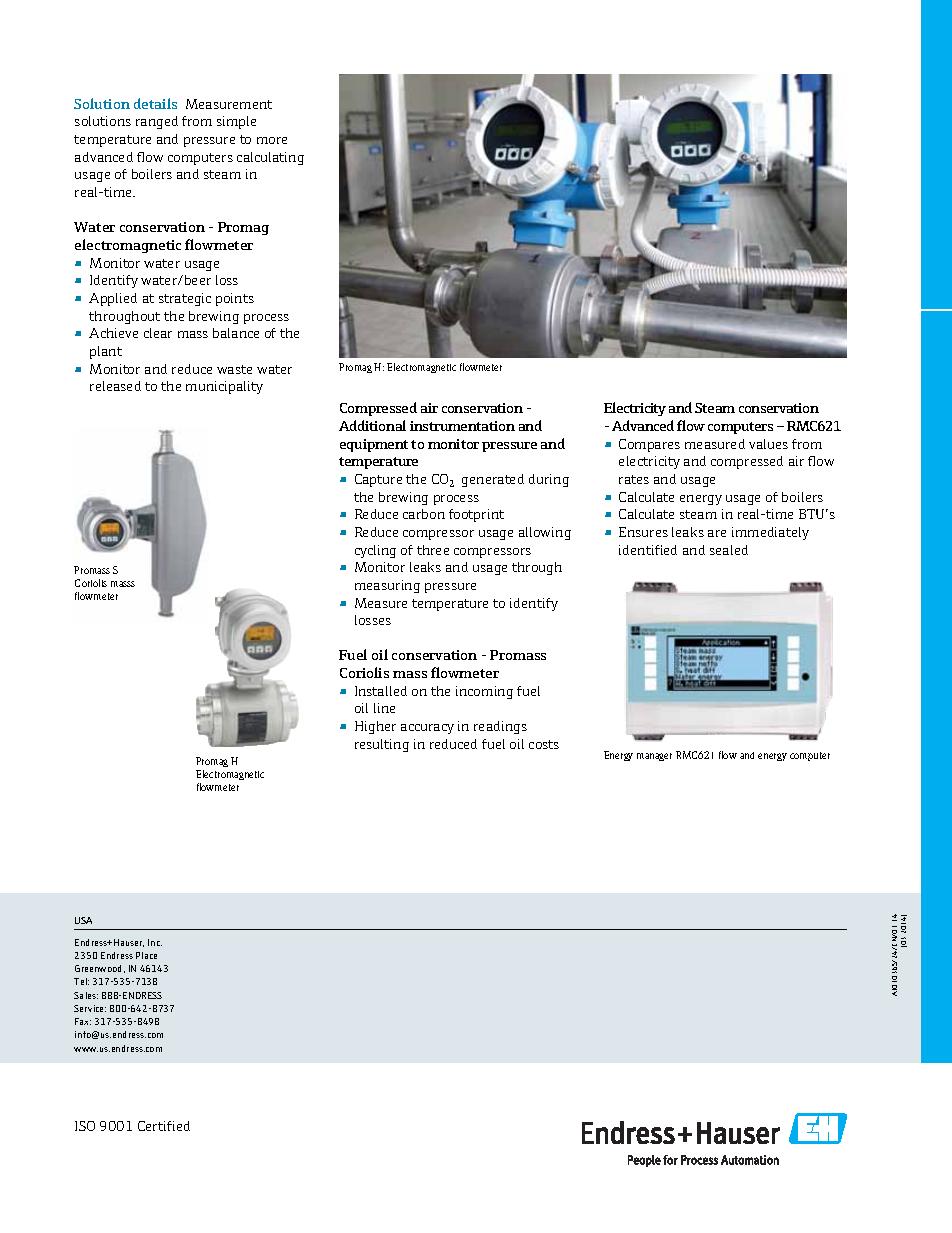 This document has width=952, height=1233. What do you see at coordinates (146, 955) in the document?
I see `Place` at bounding box center [146, 955].
